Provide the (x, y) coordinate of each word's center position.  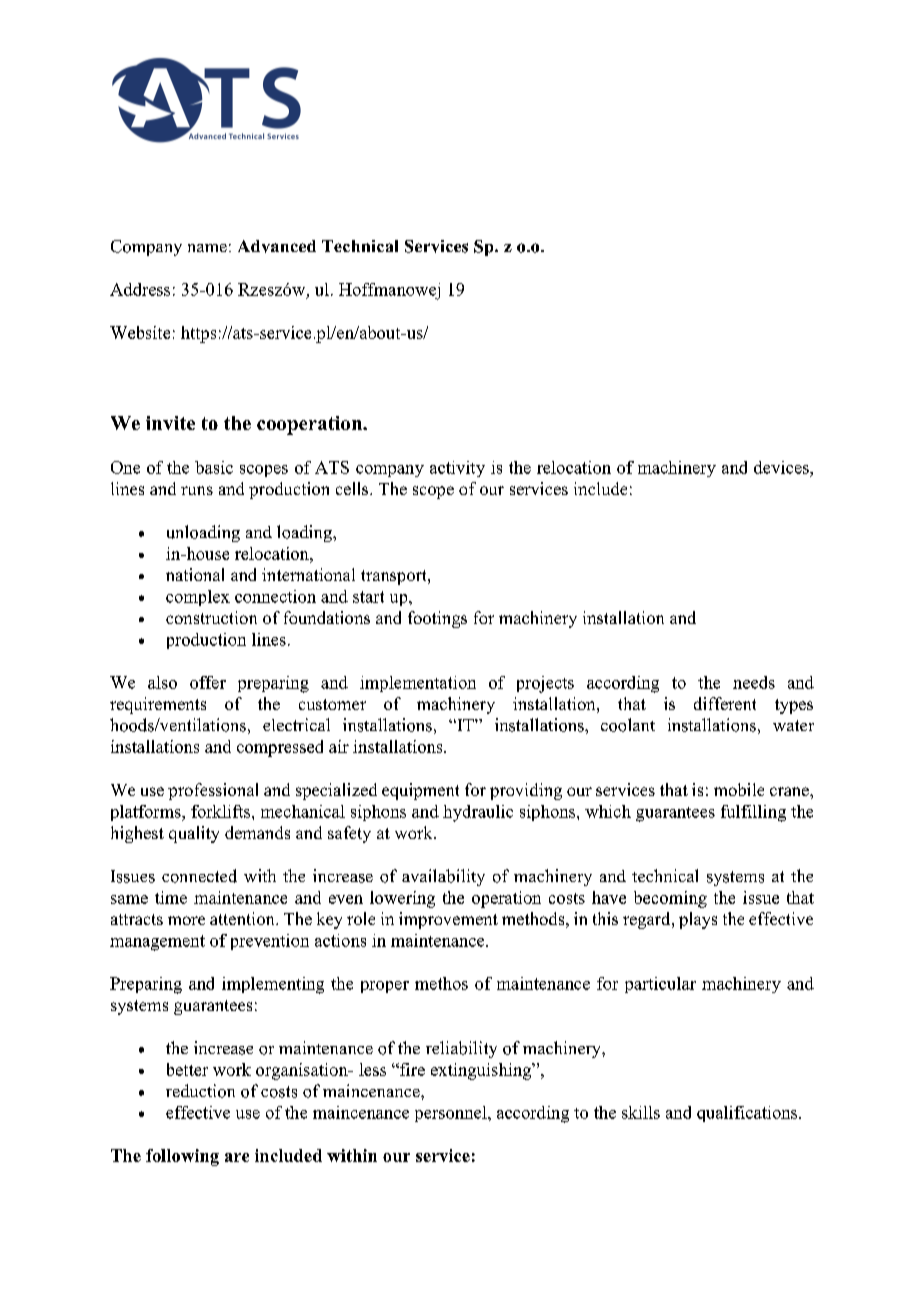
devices (782, 467)
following (182, 1157)
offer (208, 682)
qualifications (748, 1114)
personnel (452, 1114)
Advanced (277, 246)
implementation (418, 684)
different (725, 703)
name (207, 248)
